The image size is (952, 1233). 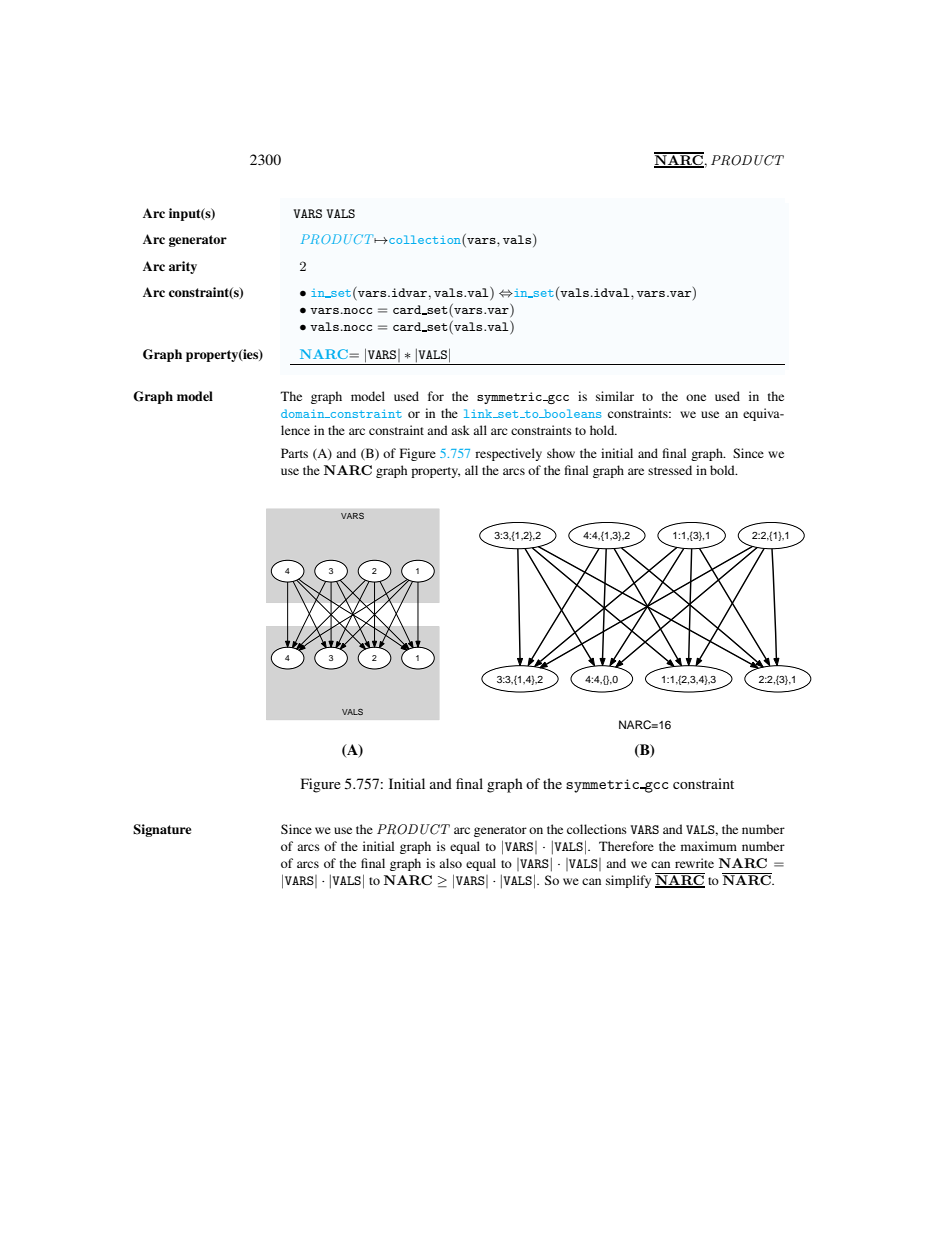 I want to click on link, so click(x=479, y=413).
